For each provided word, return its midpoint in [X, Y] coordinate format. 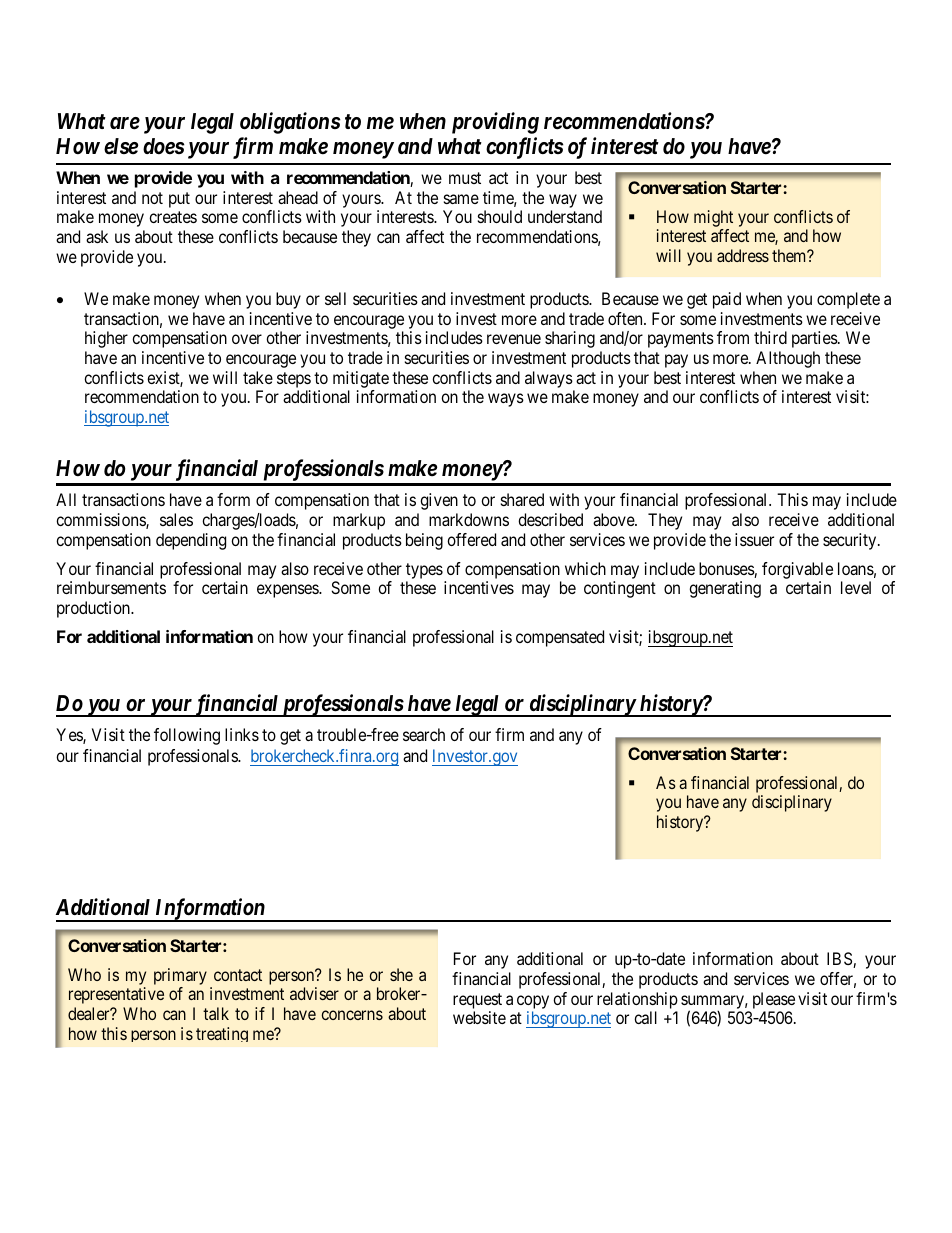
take [258, 377]
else [121, 146]
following [187, 736]
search [424, 734]
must [465, 178]
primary [180, 978]
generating [725, 589]
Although [788, 359]
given [439, 501]
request [477, 1001]
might [713, 218]
